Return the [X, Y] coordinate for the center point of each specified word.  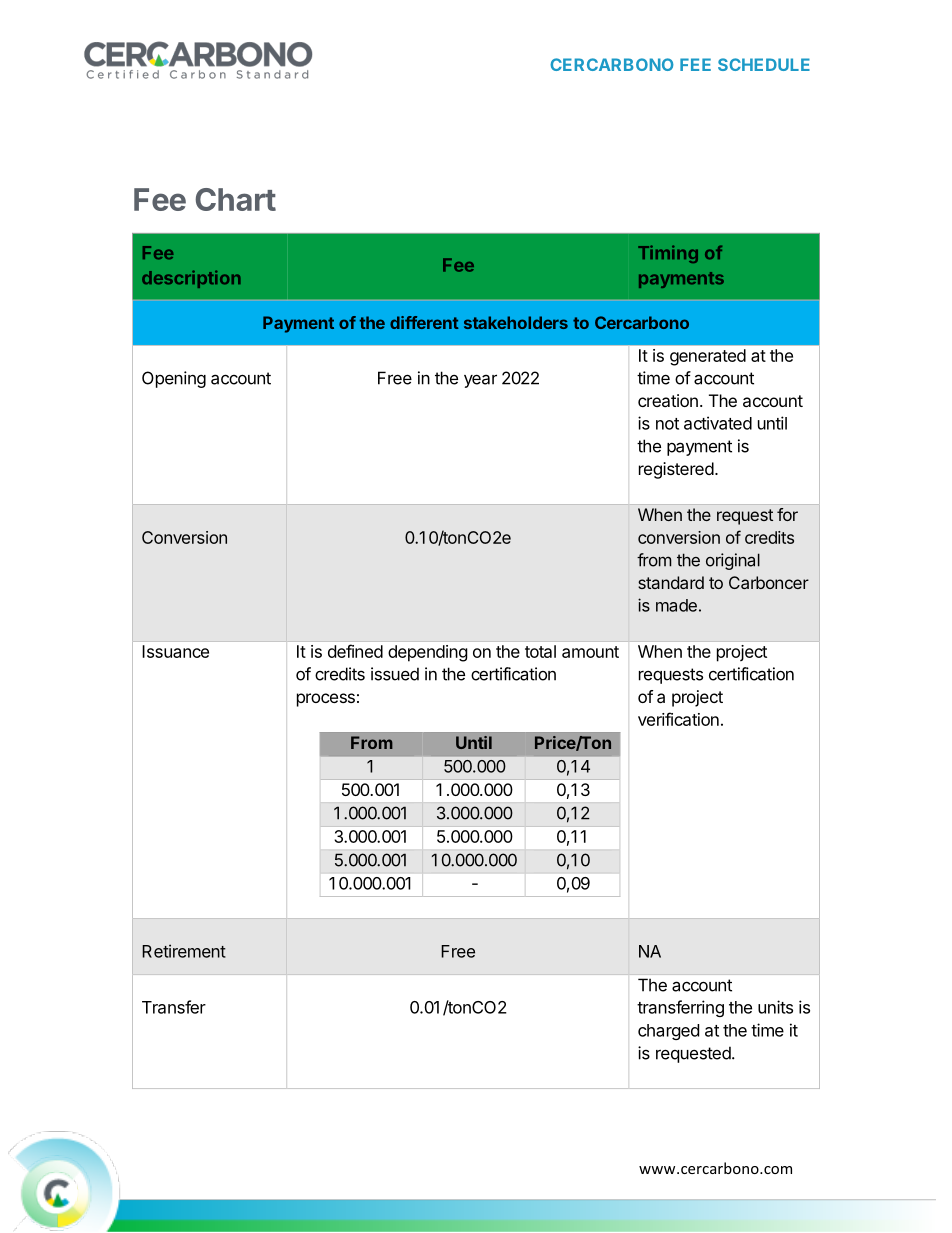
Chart [235, 199]
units [775, 1007]
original [733, 561]
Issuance [175, 651]
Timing [668, 254]
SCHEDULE [764, 64]
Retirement [184, 951]
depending [428, 653]
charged [668, 1032]
